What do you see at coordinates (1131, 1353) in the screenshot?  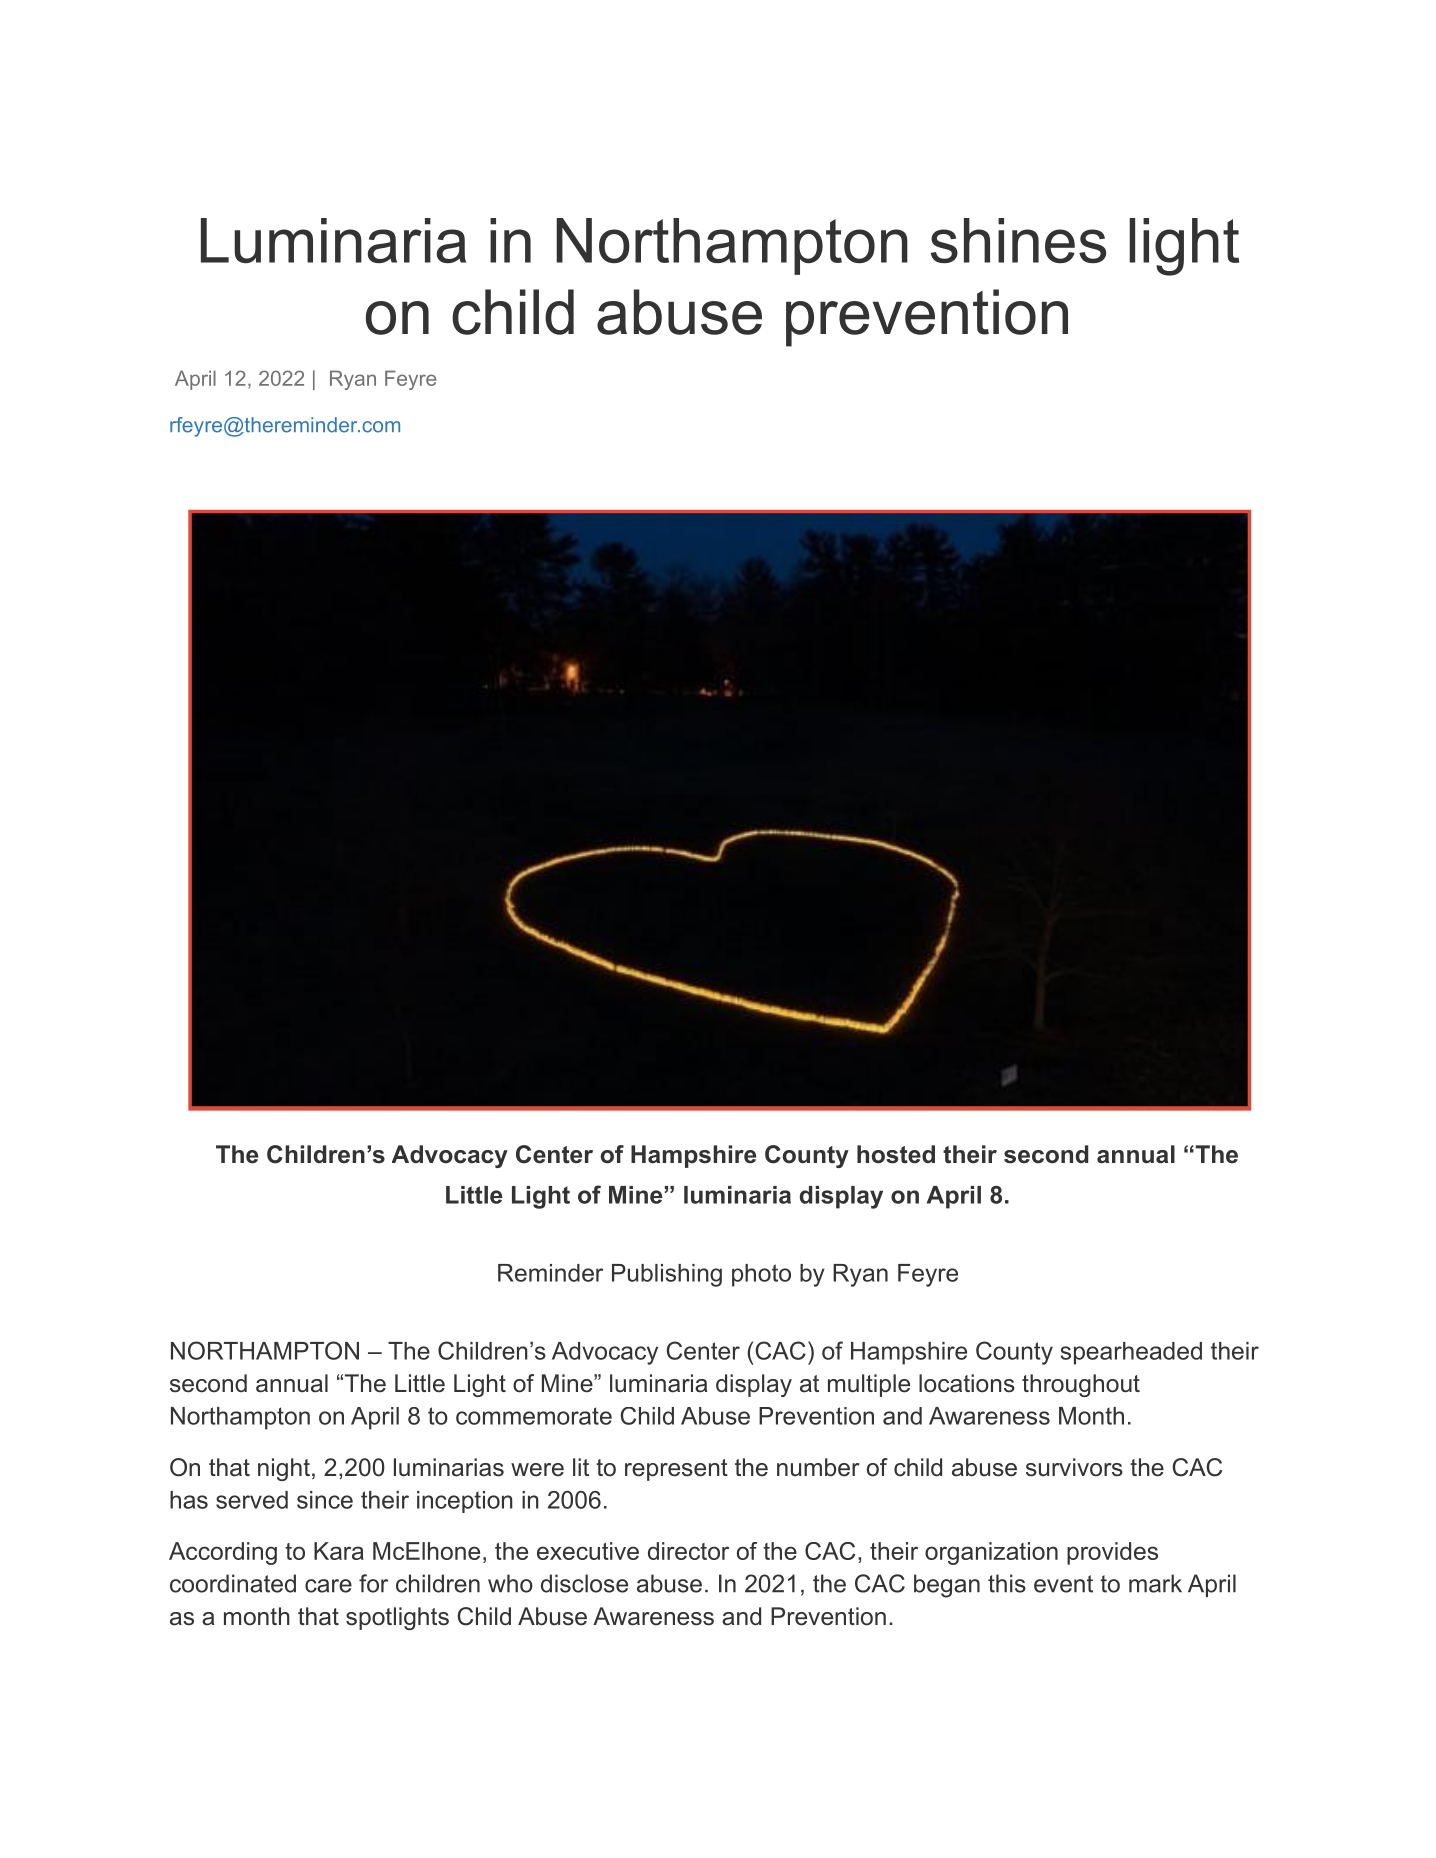 I see `spearheaded` at bounding box center [1131, 1353].
